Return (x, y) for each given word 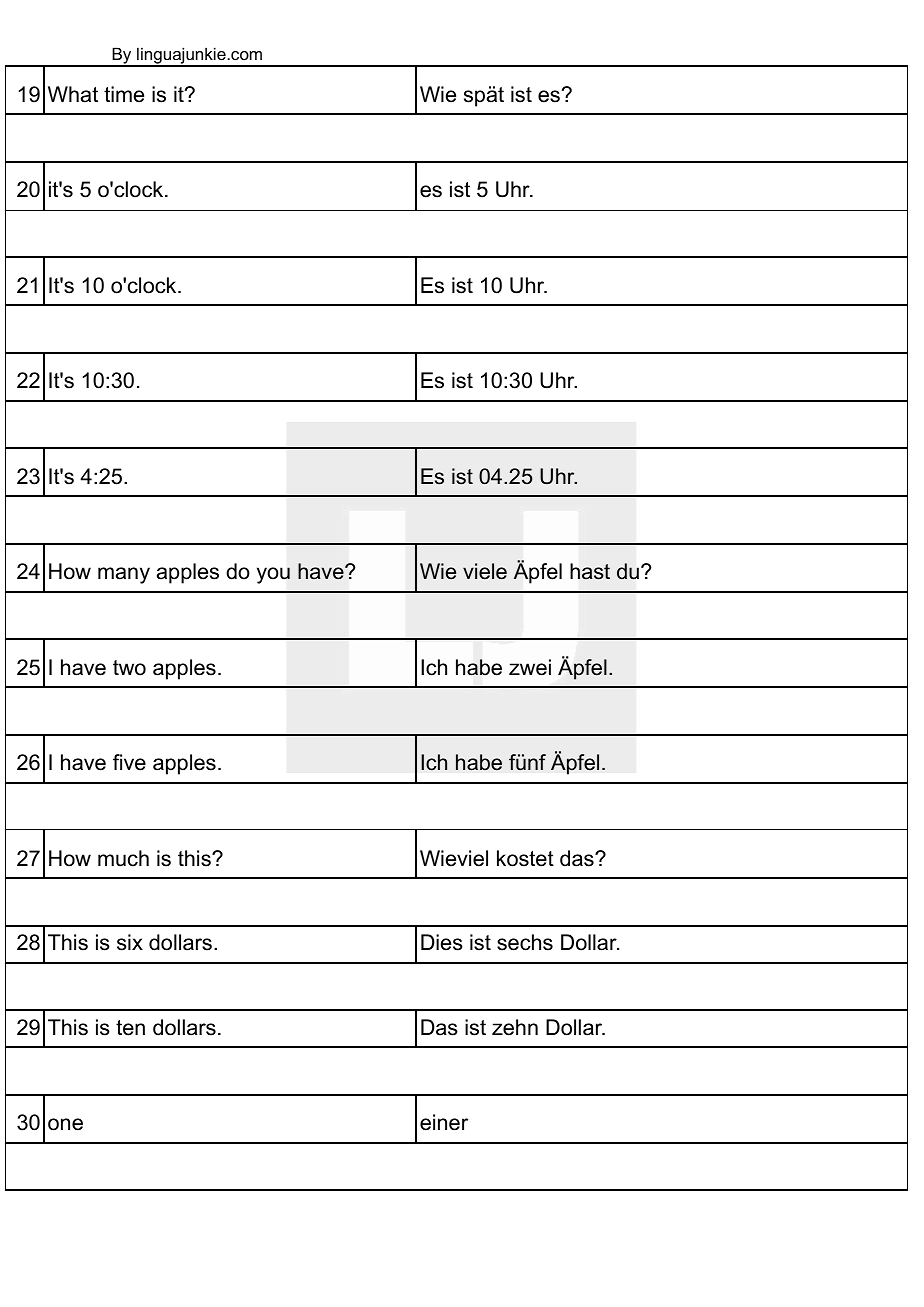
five (129, 762)
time (124, 94)
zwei (530, 667)
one (65, 1124)
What (73, 94)
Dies (442, 942)
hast (590, 571)
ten (130, 1028)
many (124, 575)
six (130, 942)
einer (444, 1122)
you (273, 575)
